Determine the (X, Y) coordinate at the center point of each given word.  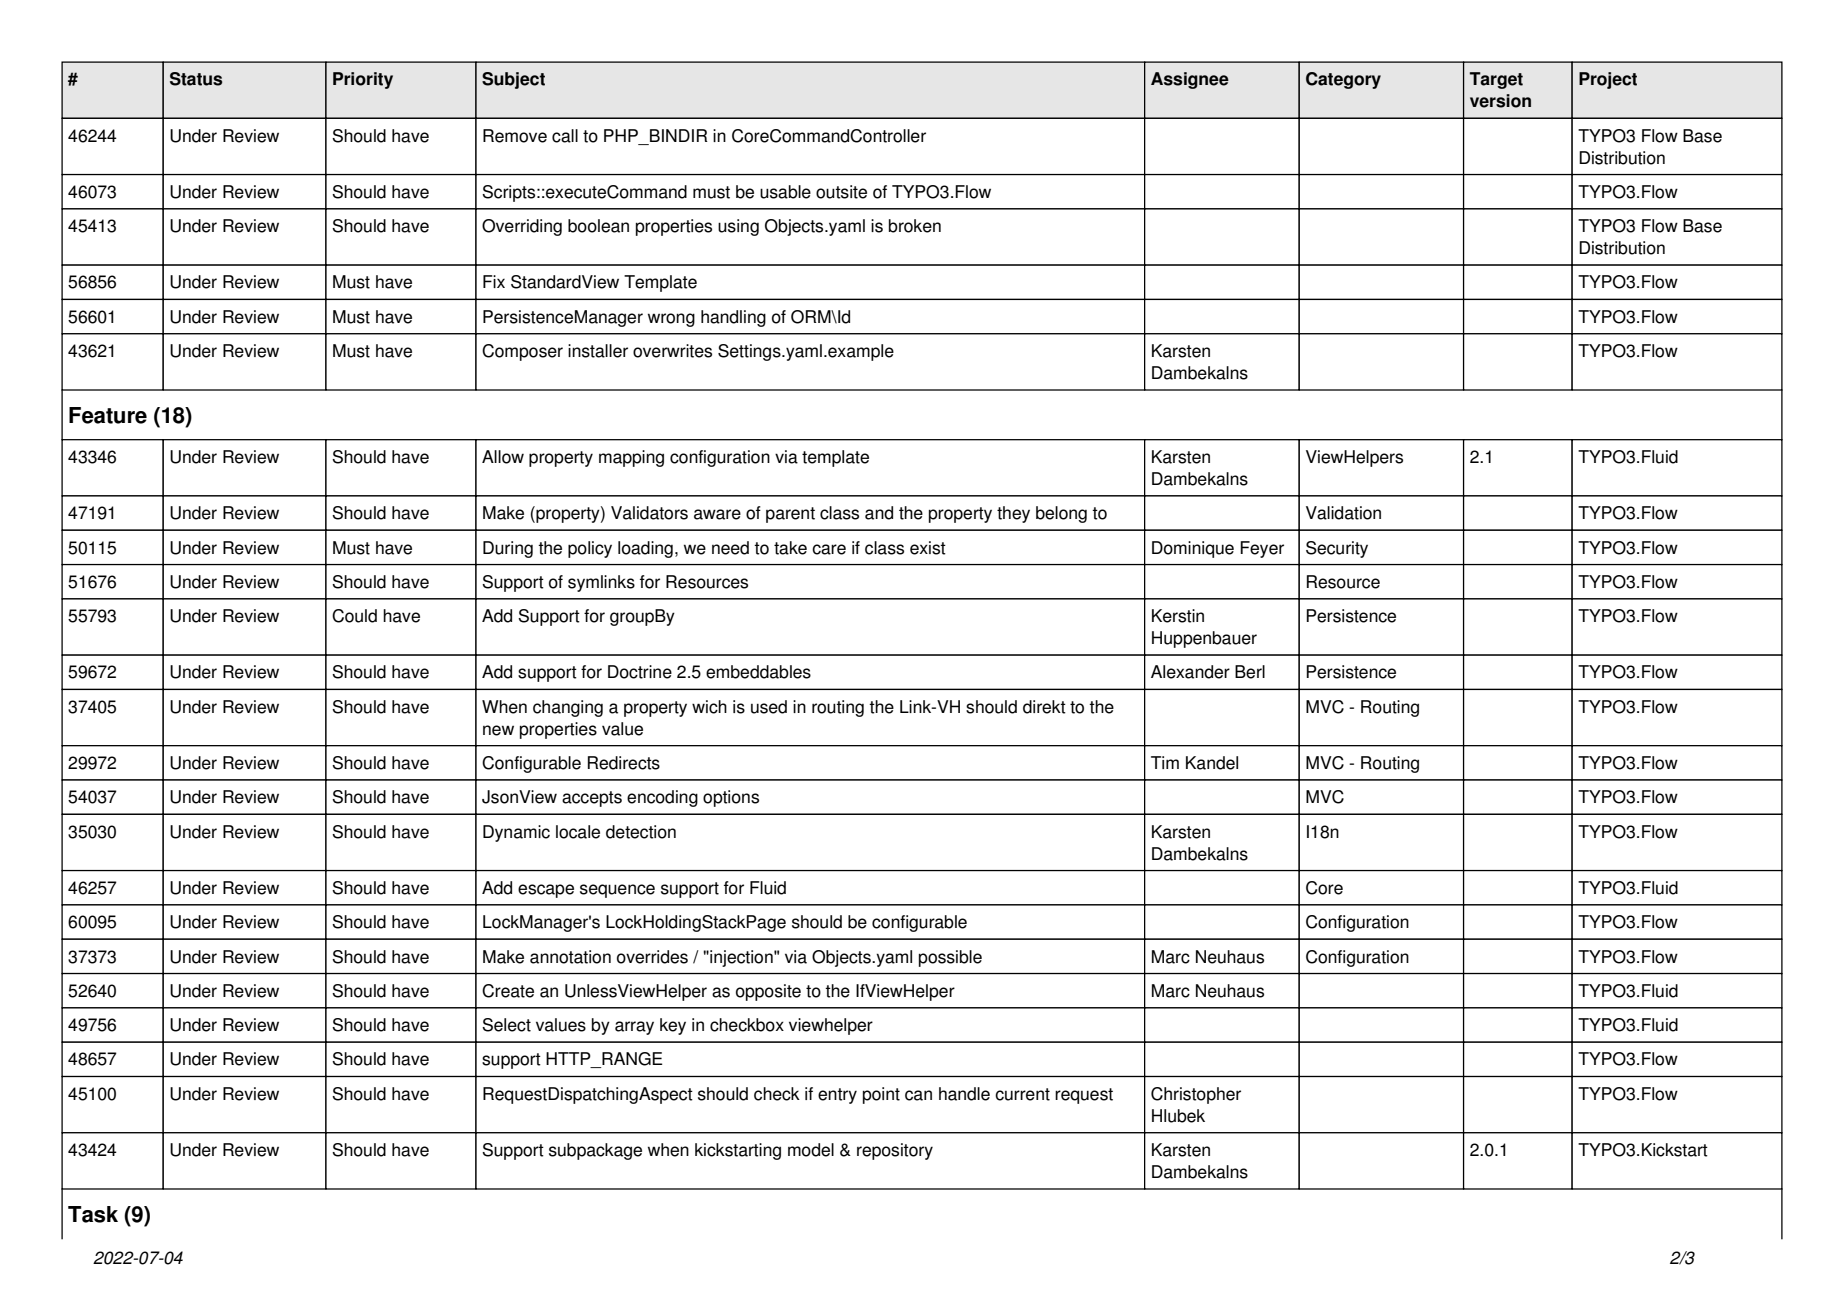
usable (785, 192)
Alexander (1190, 672)
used (769, 707)
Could (354, 616)
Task (93, 1214)
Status (196, 79)
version (1500, 101)
